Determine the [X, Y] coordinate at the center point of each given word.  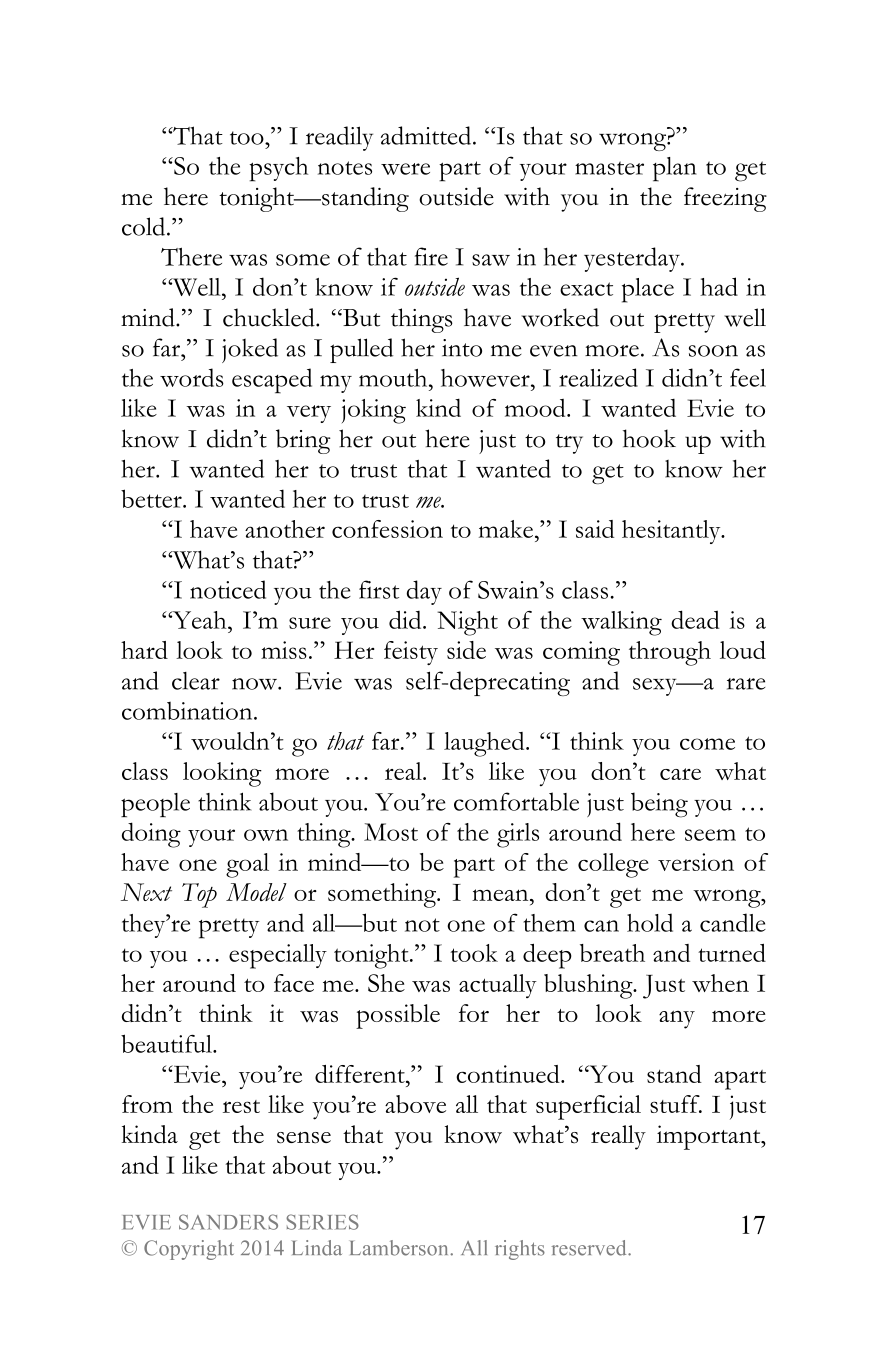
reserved [590, 1248]
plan [675, 169]
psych [279, 169]
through [670, 653]
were [405, 169]
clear [196, 681]
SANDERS [228, 1222]
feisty [411, 653]
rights [520, 1250]
